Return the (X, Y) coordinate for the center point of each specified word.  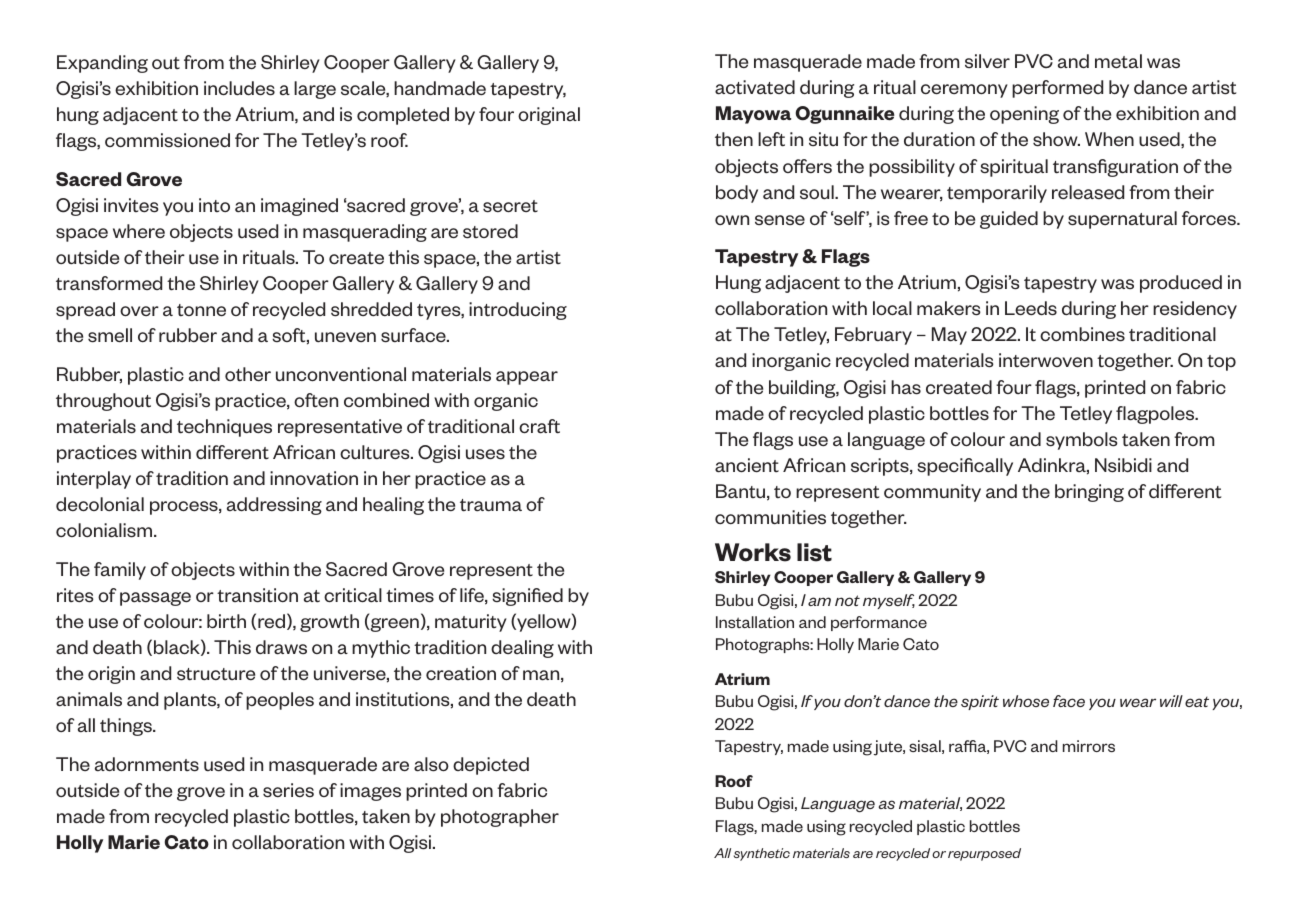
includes (239, 88)
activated (755, 87)
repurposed (984, 854)
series (288, 790)
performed (1057, 89)
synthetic (762, 854)
